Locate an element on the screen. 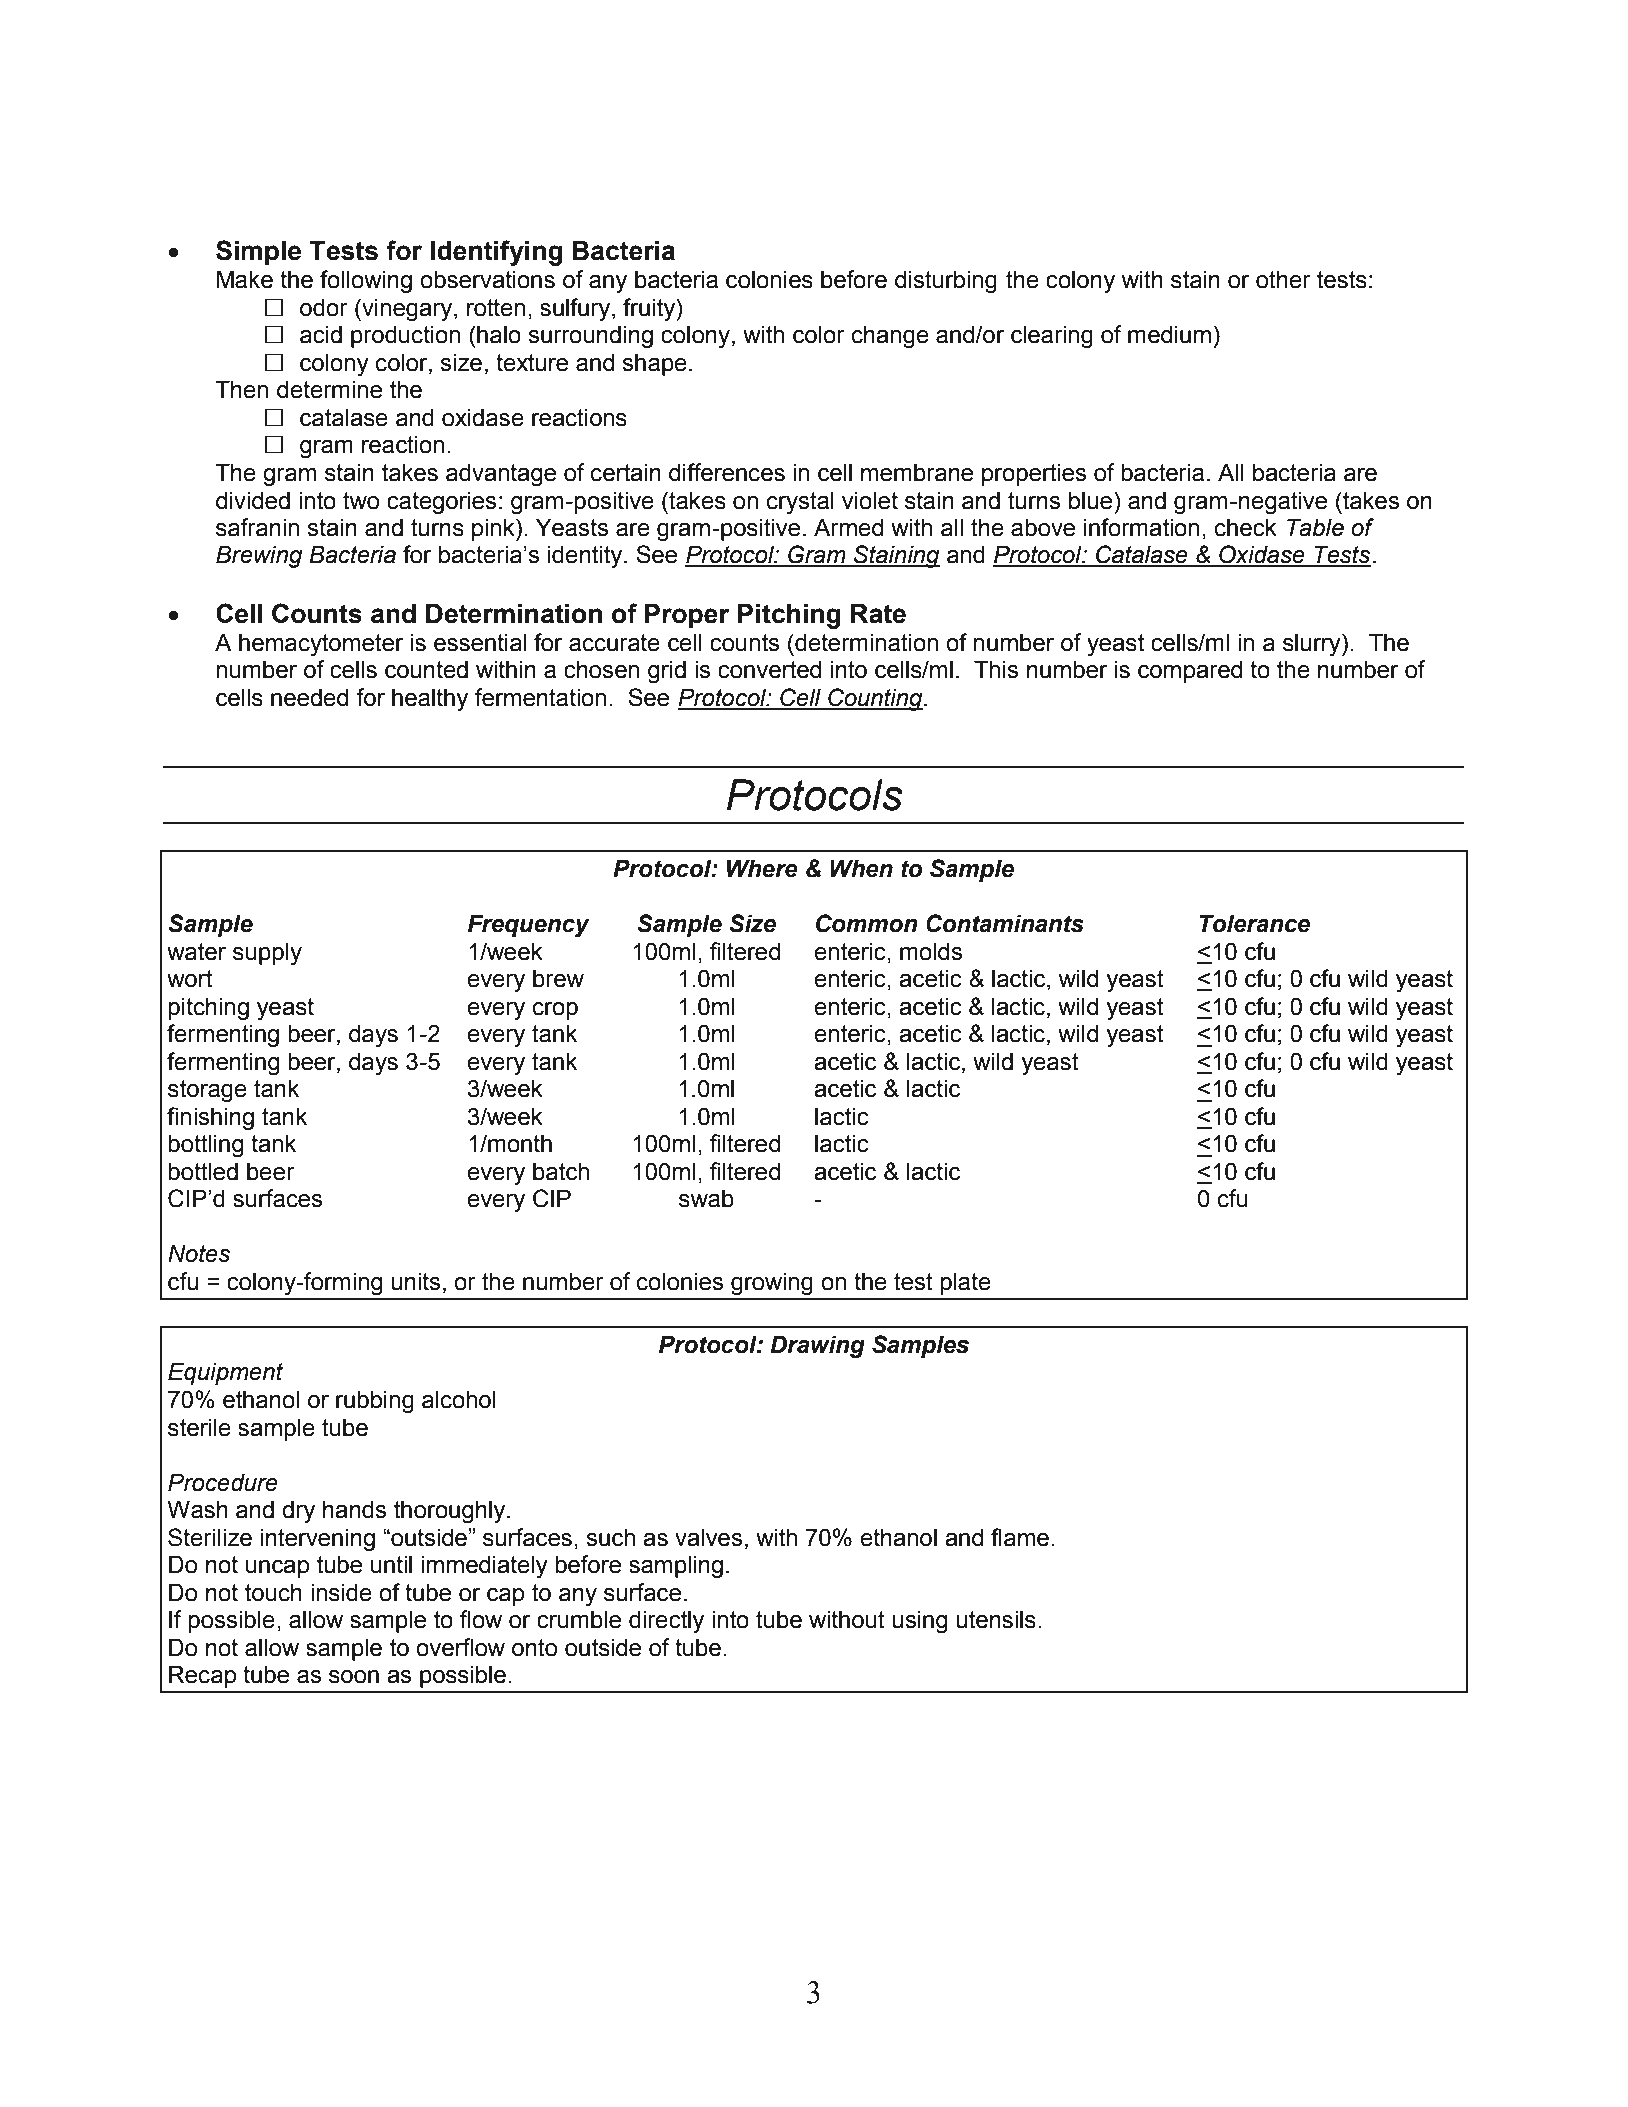 Image resolution: width=1628 pixels, height=2107 pixels. Drawing is located at coordinates (817, 1347).
